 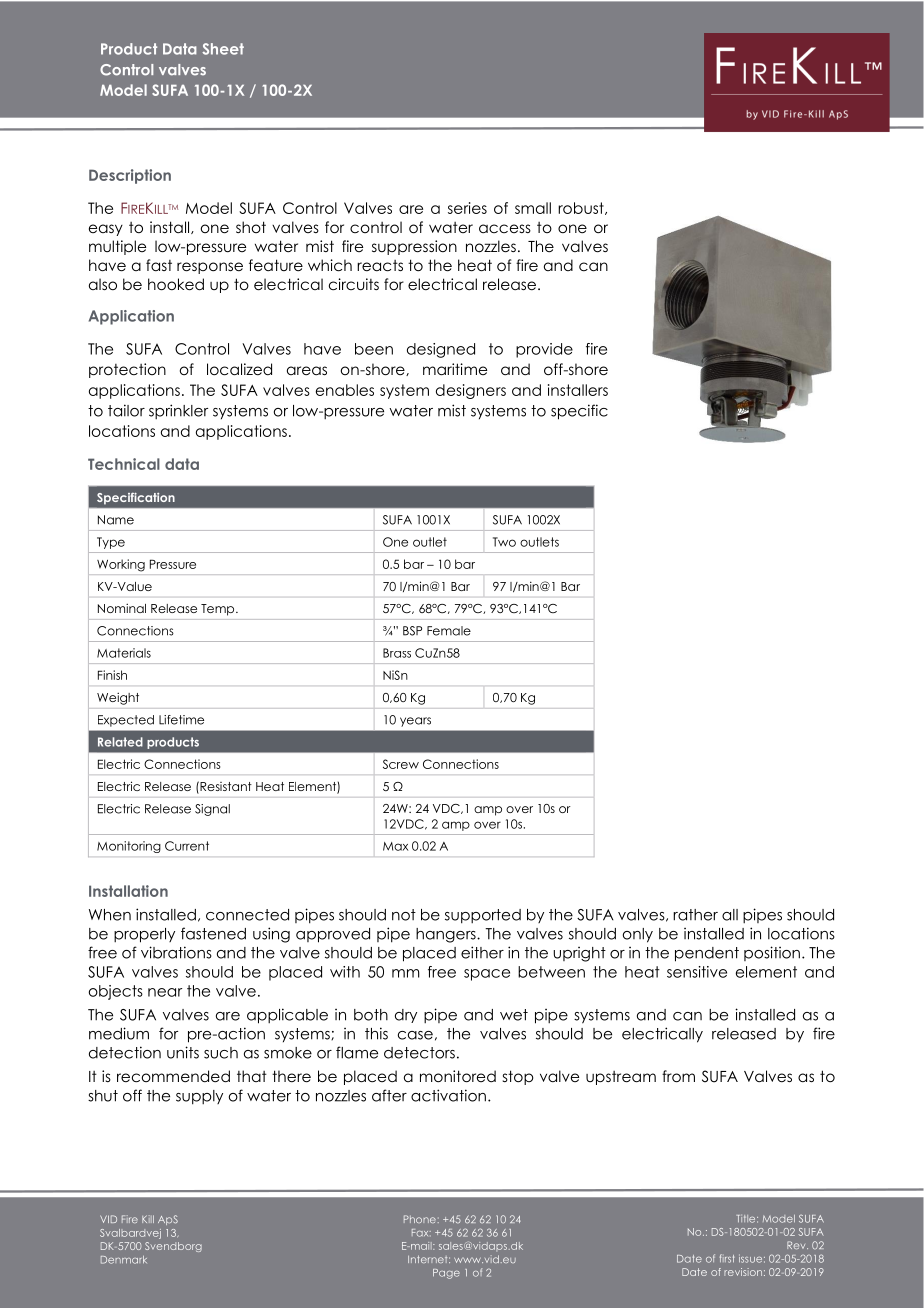 I want to click on Materials, so click(x=124, y=653).
